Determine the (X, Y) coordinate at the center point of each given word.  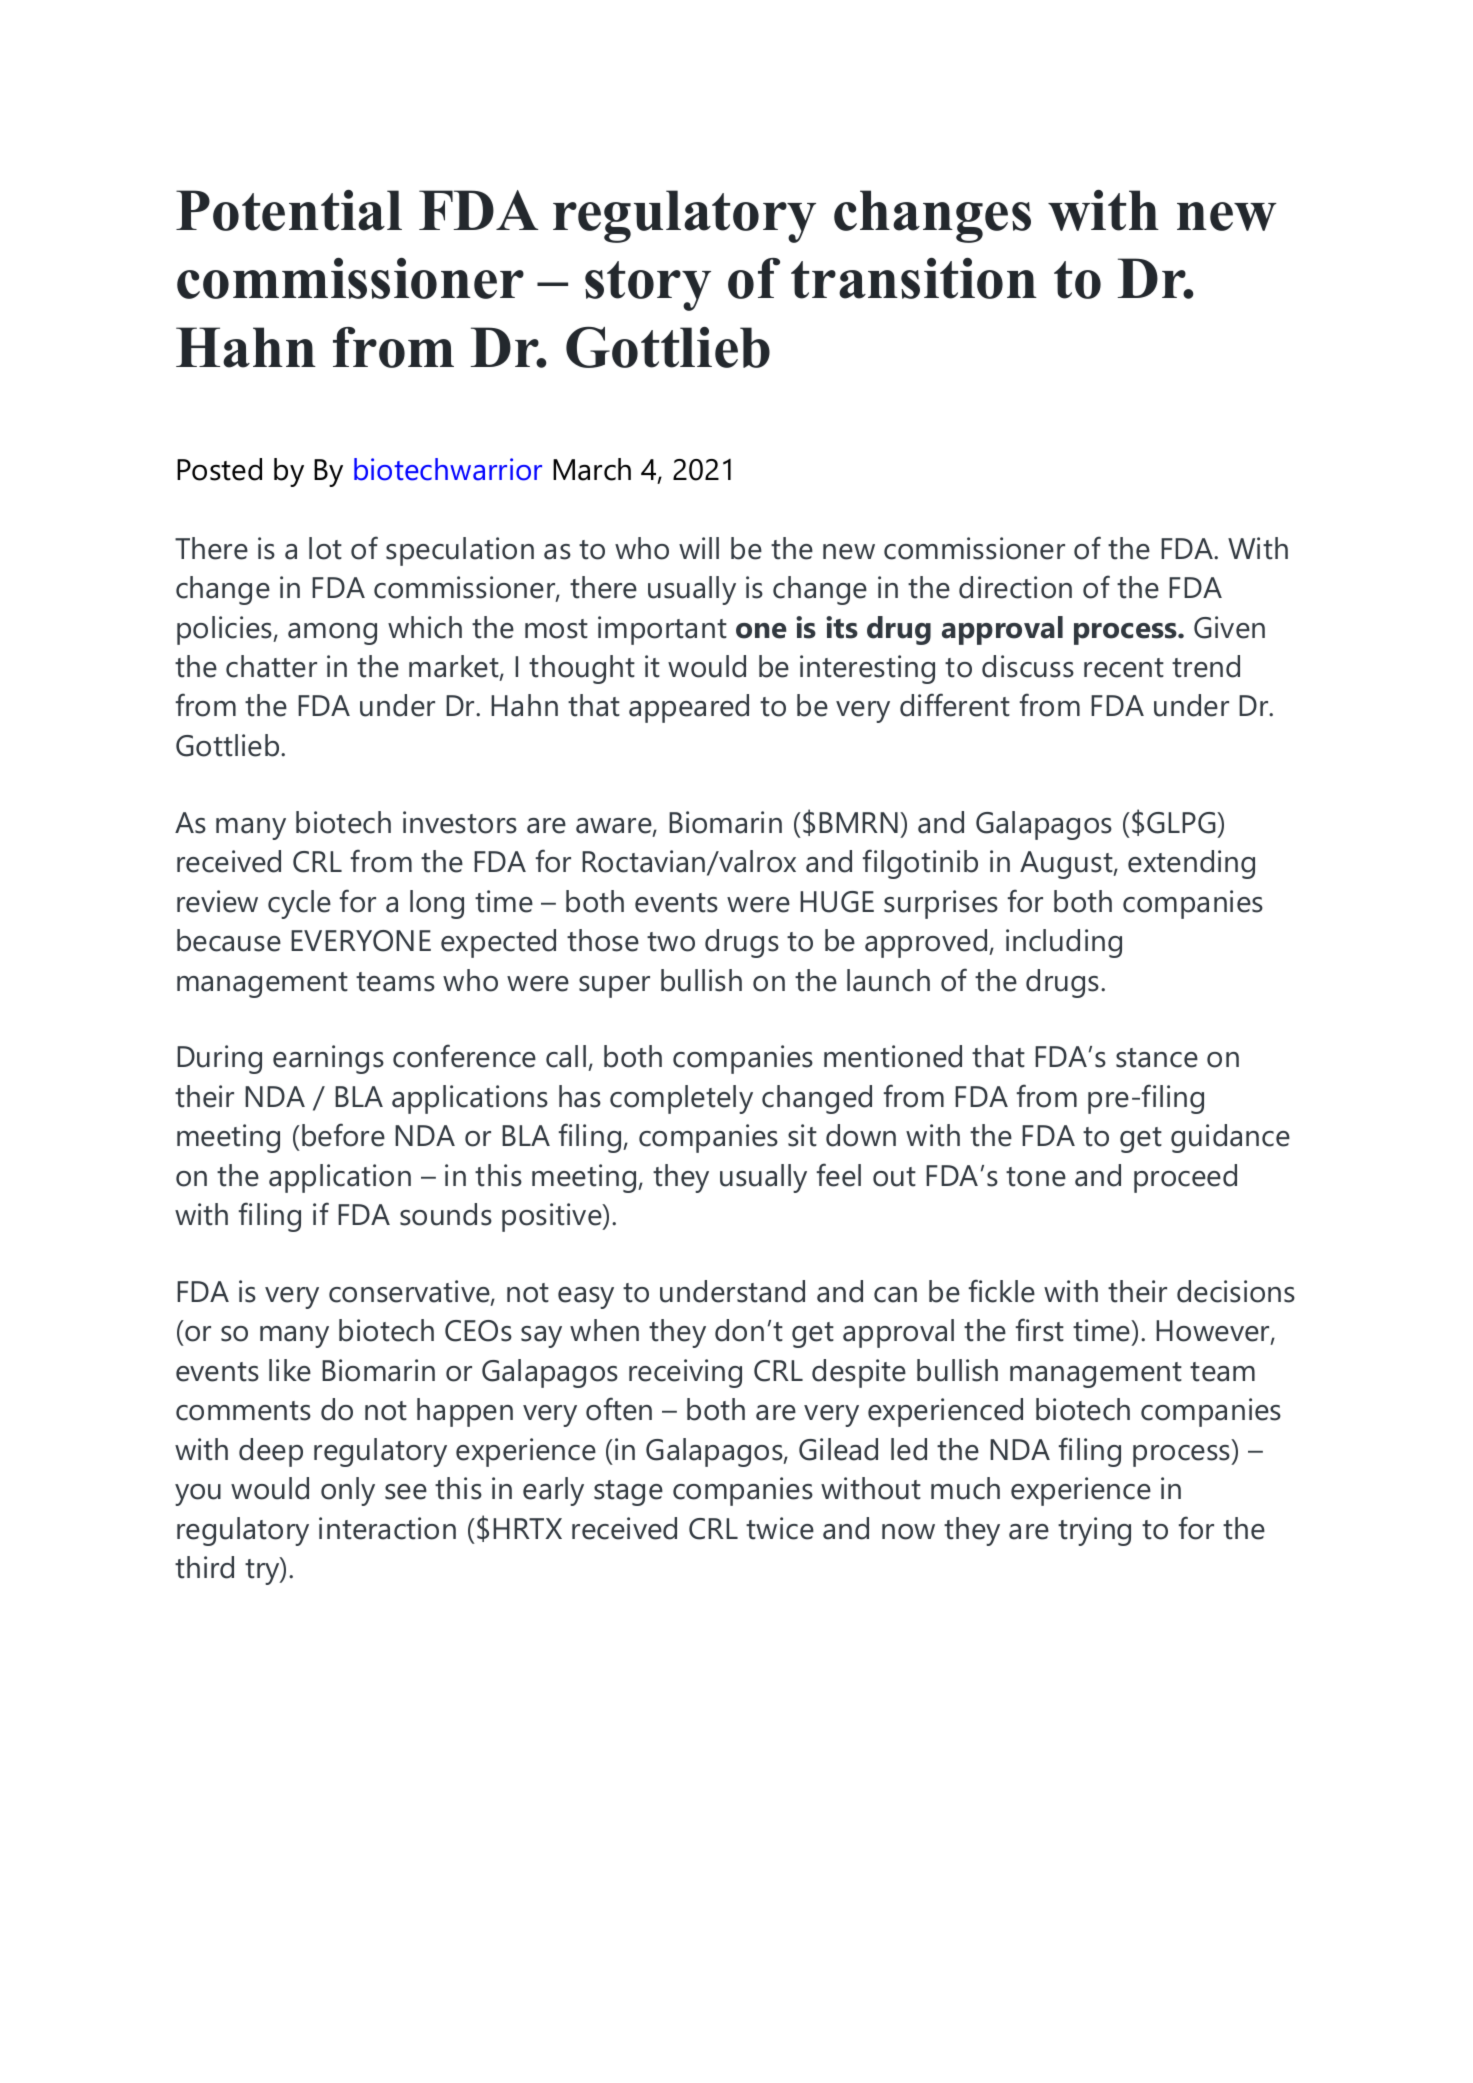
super (614, 987)
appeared (689, 708)
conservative (410, 1292)
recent (1124, 668)
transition (914, 278)
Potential (289, 210)
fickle (1002, 1291)
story (648, 286)
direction (1015, 587)
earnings (328, 1059)
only (348, 1491)
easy (586, 1298)
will (699, 548)
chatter (271, 666)
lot (325, 548)
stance (1157, 1058)
